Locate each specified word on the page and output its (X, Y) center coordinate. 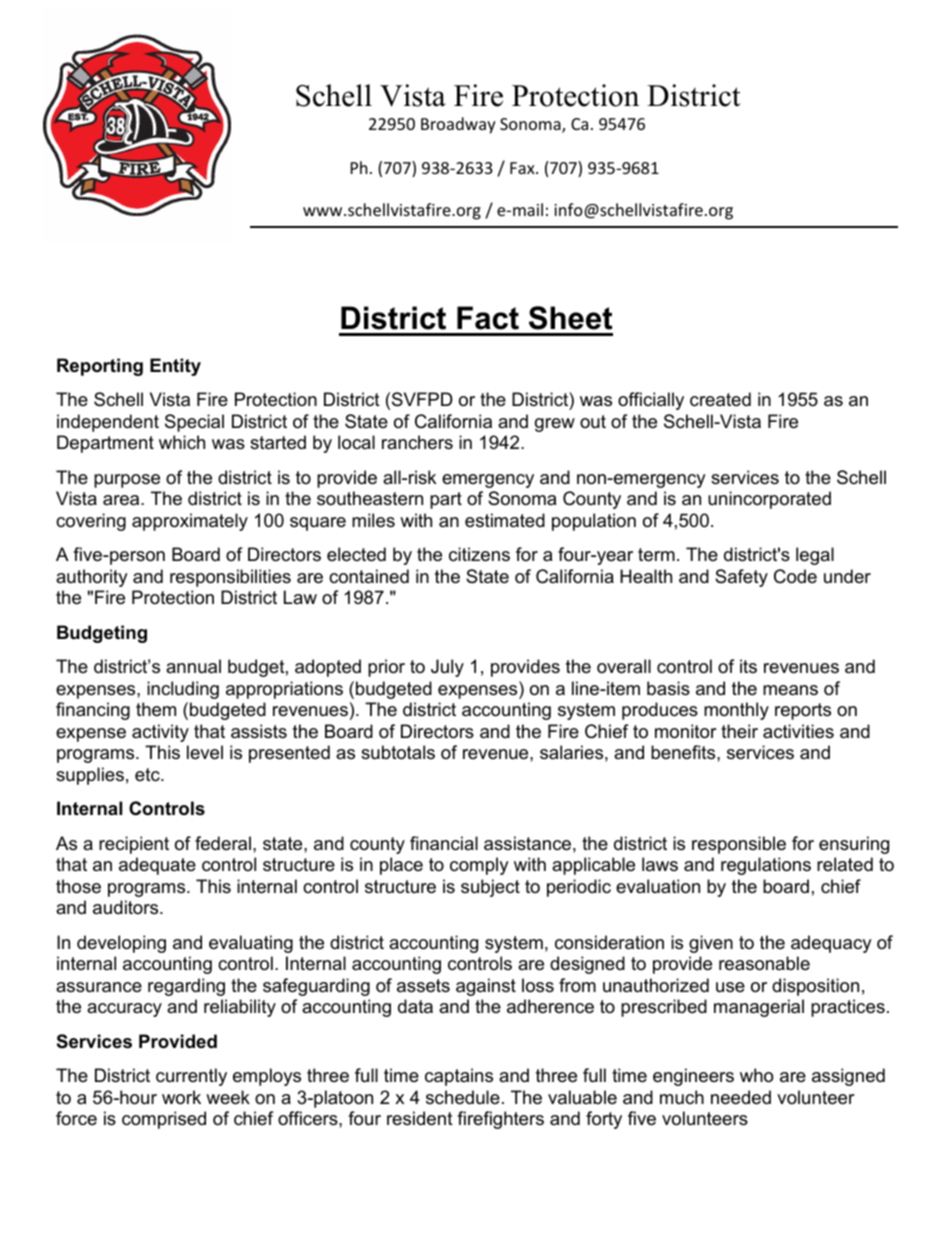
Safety (741, 578)
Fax (523, 168)
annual (193, 666)
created (720, 399)
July (447, 668)
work (181, 1097)
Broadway (458, 125)
